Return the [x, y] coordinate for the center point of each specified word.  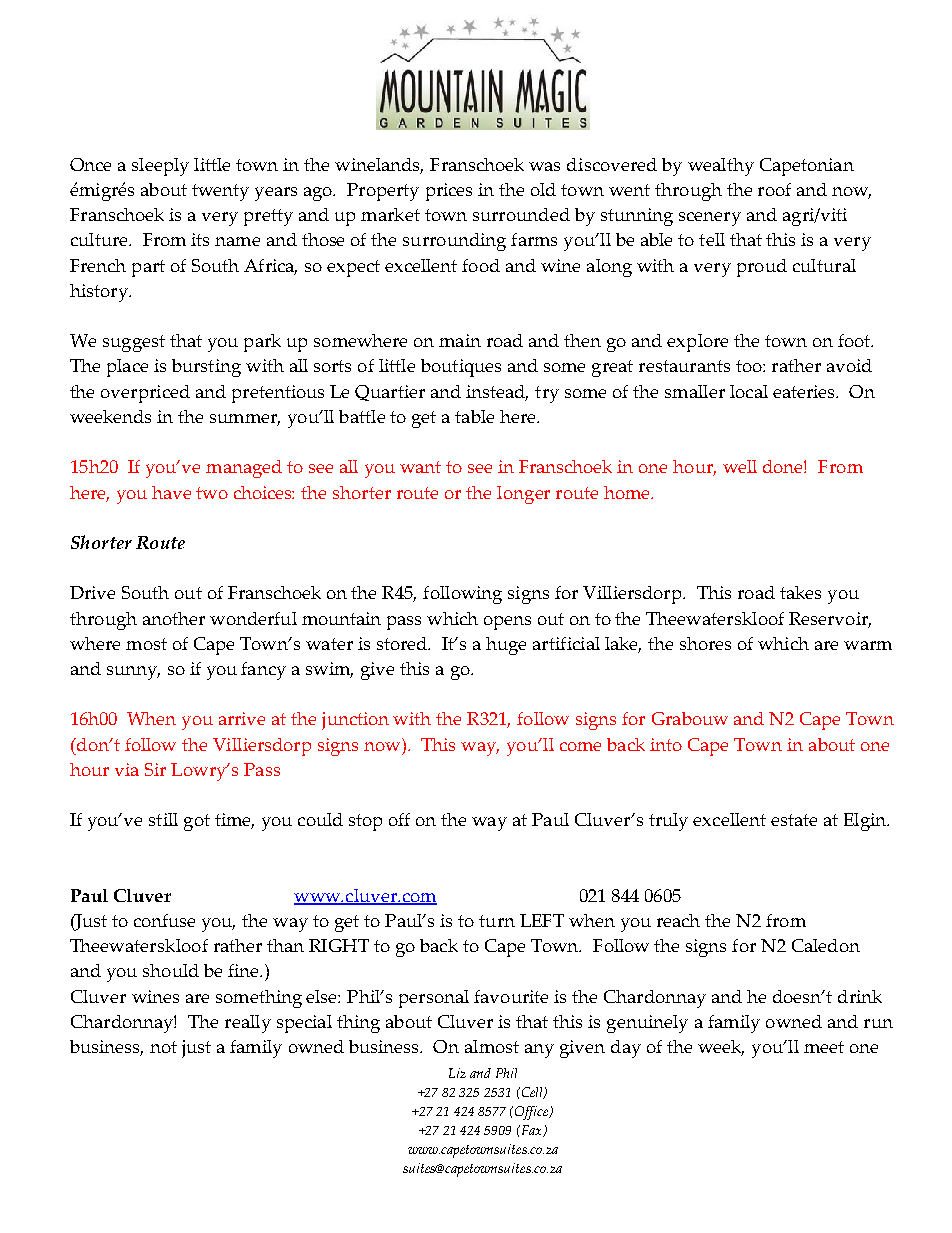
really [248, 1024]
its [200, 239]
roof [774, 189]
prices [449, 192]
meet [824, 1047]
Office [533, 1113]
